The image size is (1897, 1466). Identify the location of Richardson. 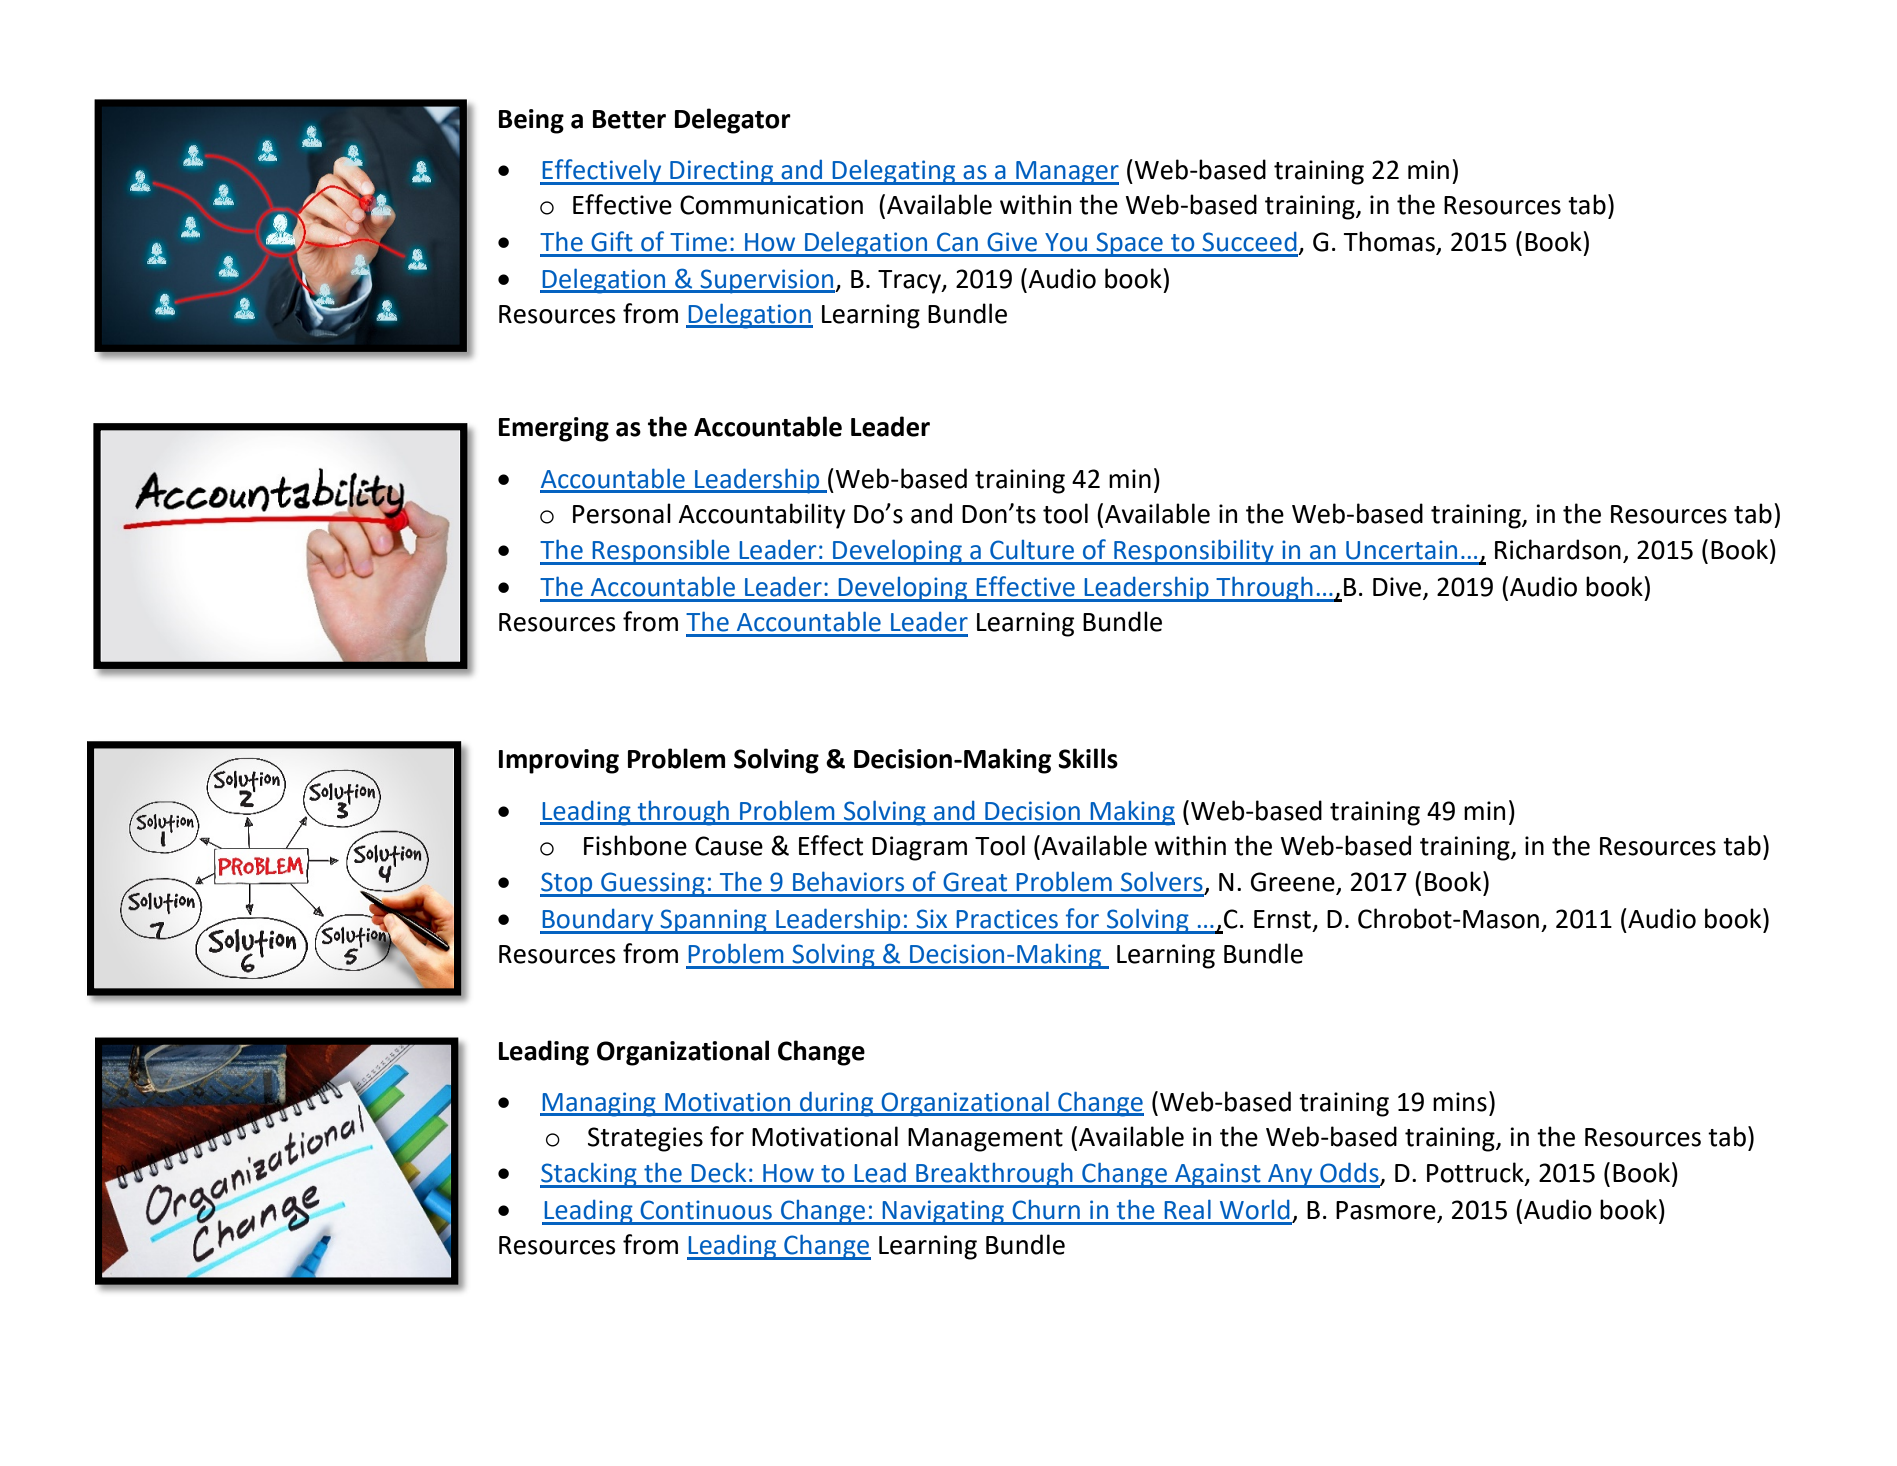
(1558, 549).
